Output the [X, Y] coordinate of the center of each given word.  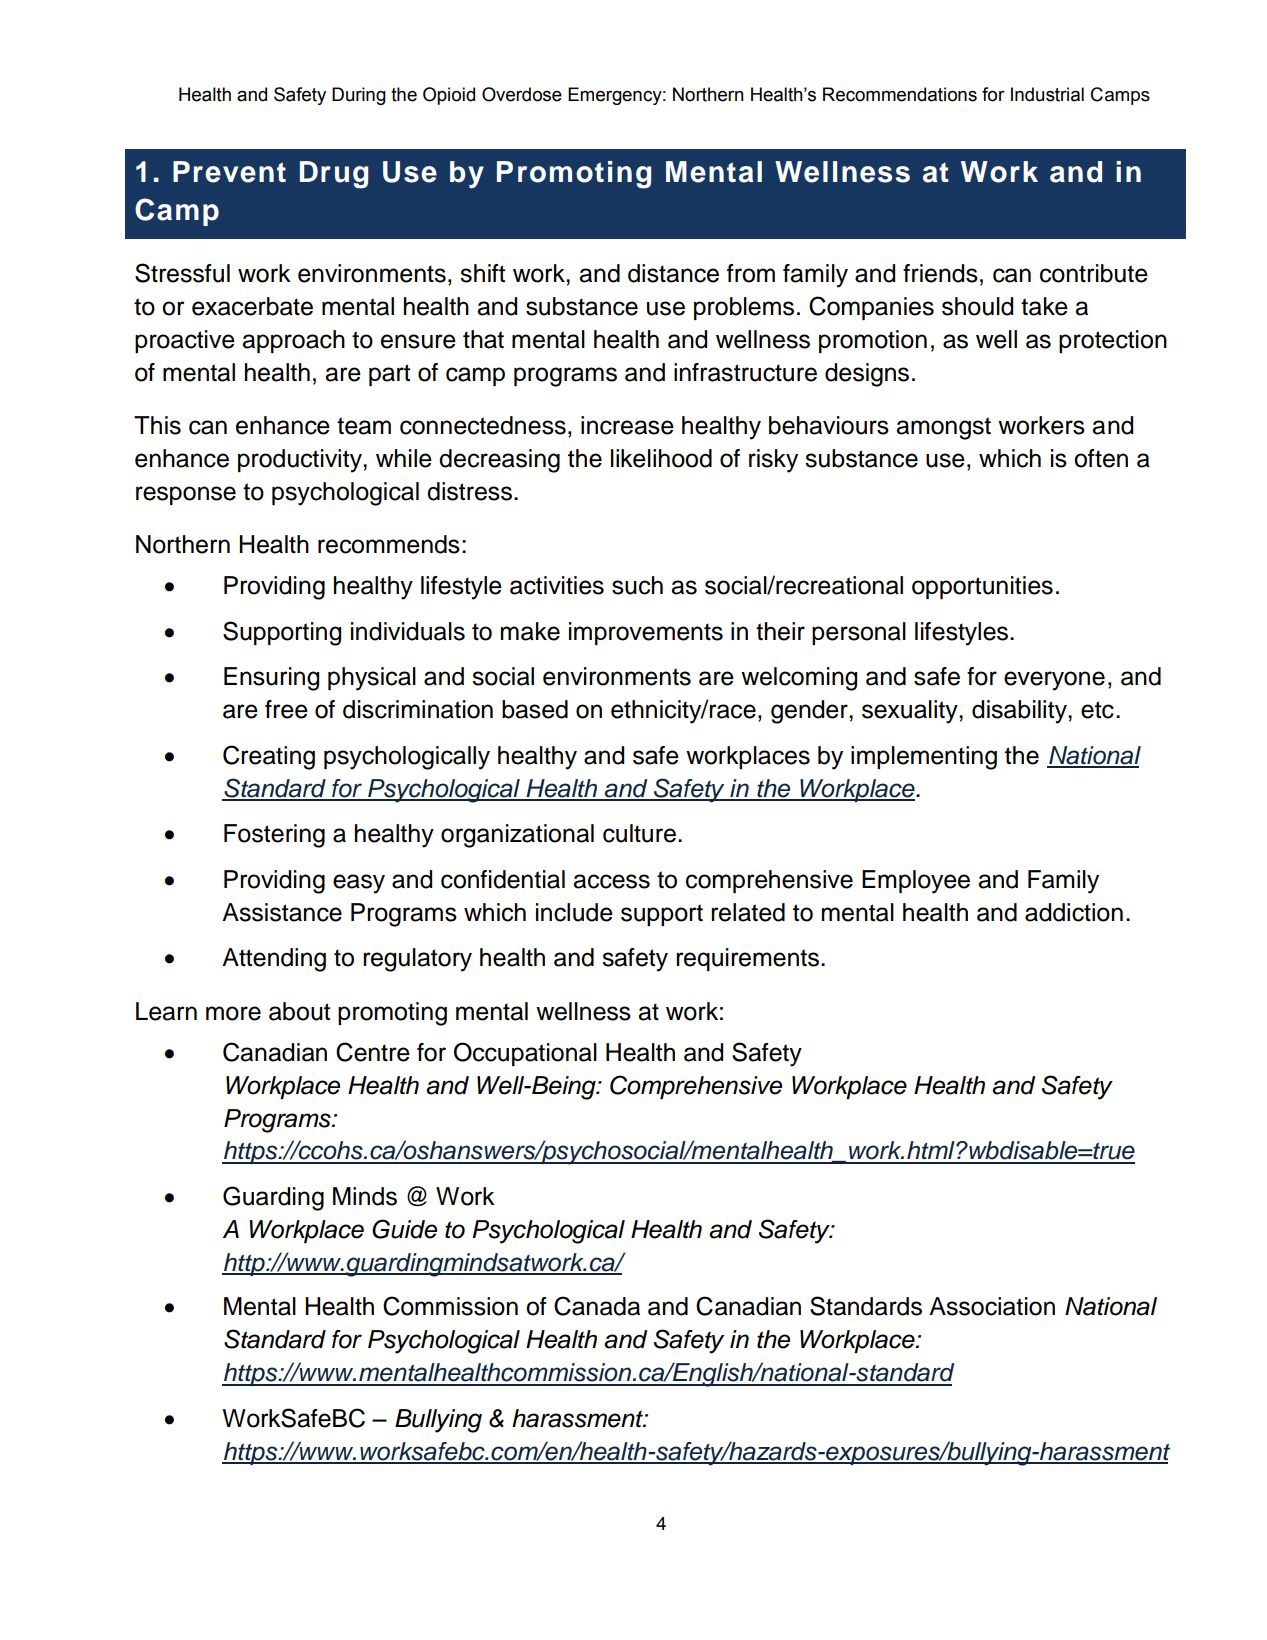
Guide [404, 1229]
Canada [597, 1306]
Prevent [229, 172]
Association [992, 1306]
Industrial [1047, 94]
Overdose [522, 94]
